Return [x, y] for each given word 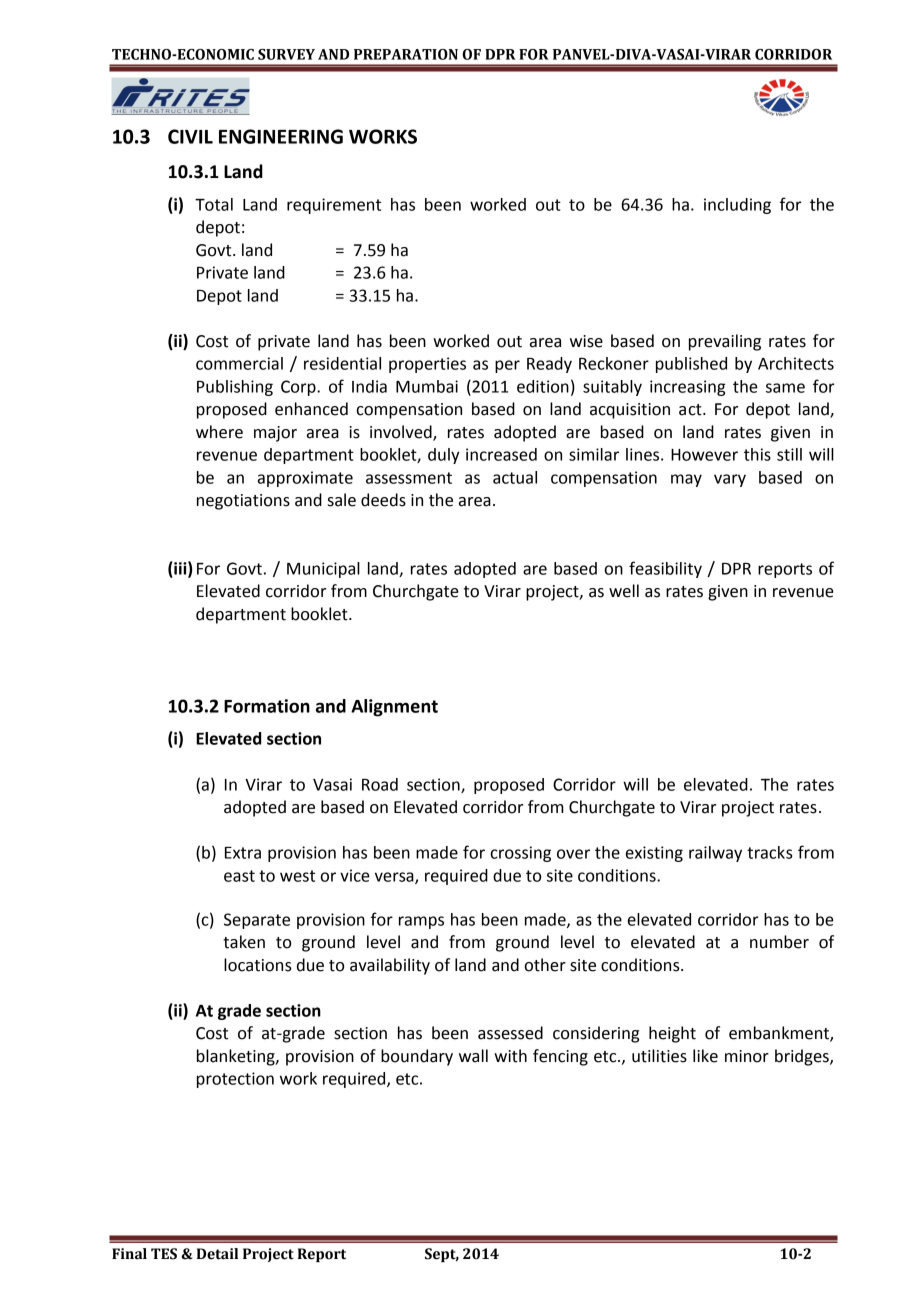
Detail [217, 1254]
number [779, 942]
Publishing [235, 388]
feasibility [665, 569]
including [737, 206]
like [705, 1056]
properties [427, 365]
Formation [267, 706]
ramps [421, 922]
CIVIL [190, 136]
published [691, 365]
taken [244, 942]
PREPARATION [406, 54]
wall [473, 1056]
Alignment [394, 708]
